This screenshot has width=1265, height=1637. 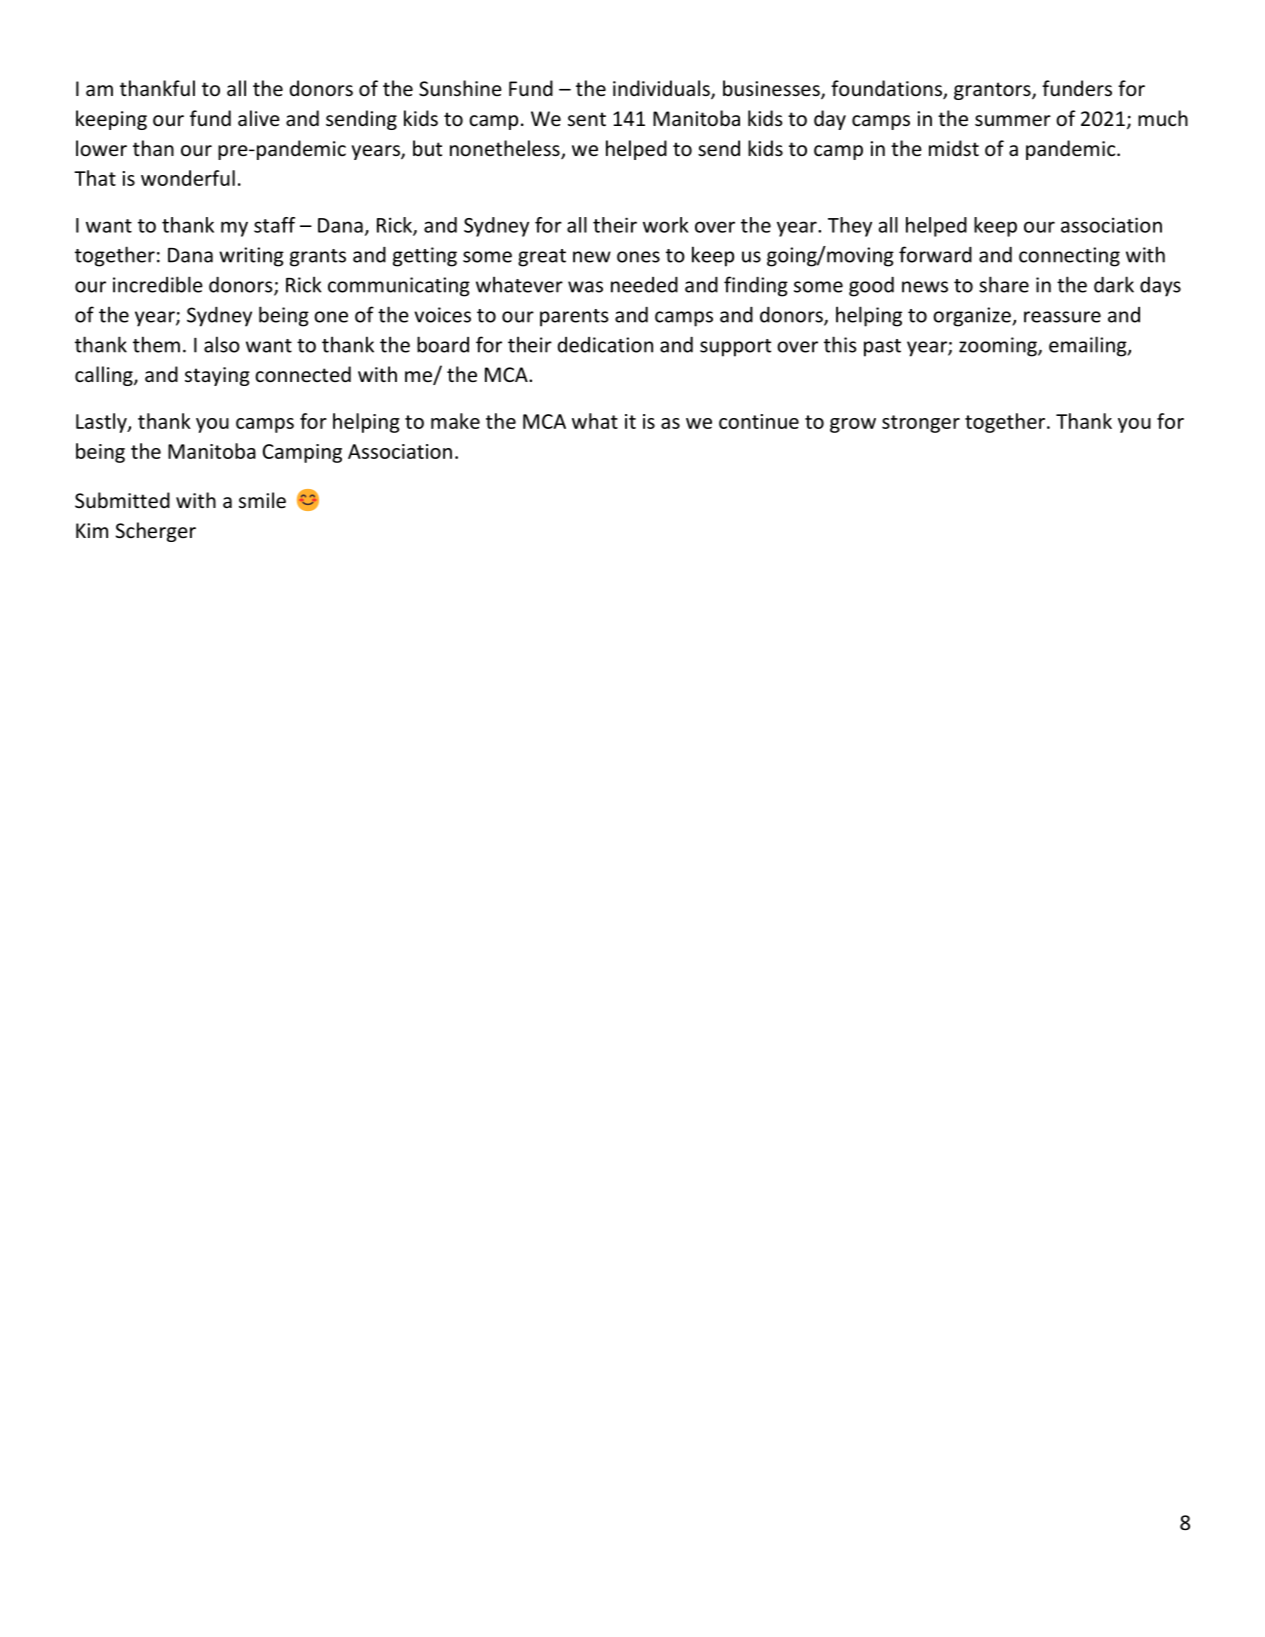 What do you see at coordinates (1013, 121) in the screenshot?
I see `summer` at bounding box center [1013, 121].
